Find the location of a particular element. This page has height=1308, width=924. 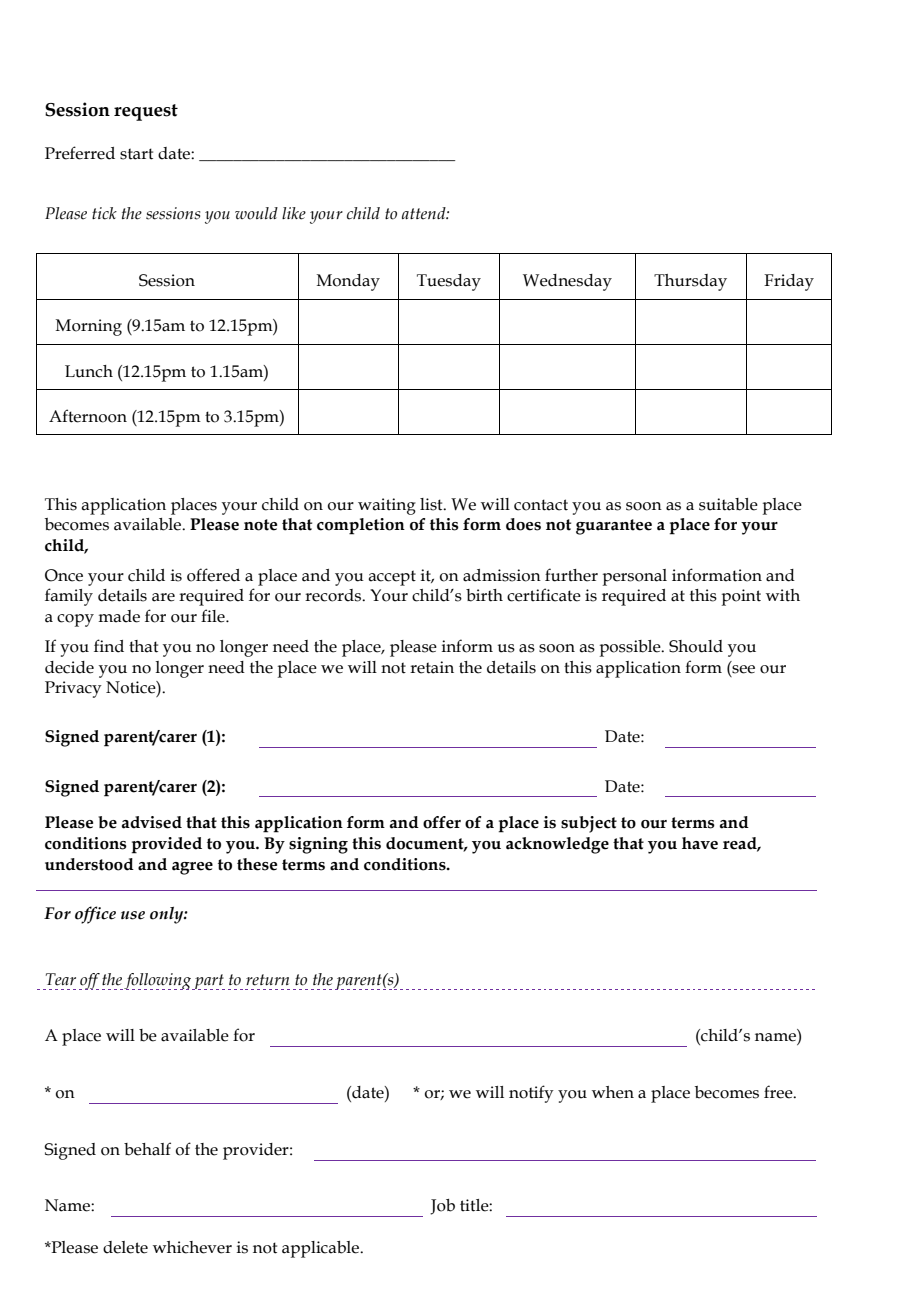

start is located at coordinates (136, 154).
